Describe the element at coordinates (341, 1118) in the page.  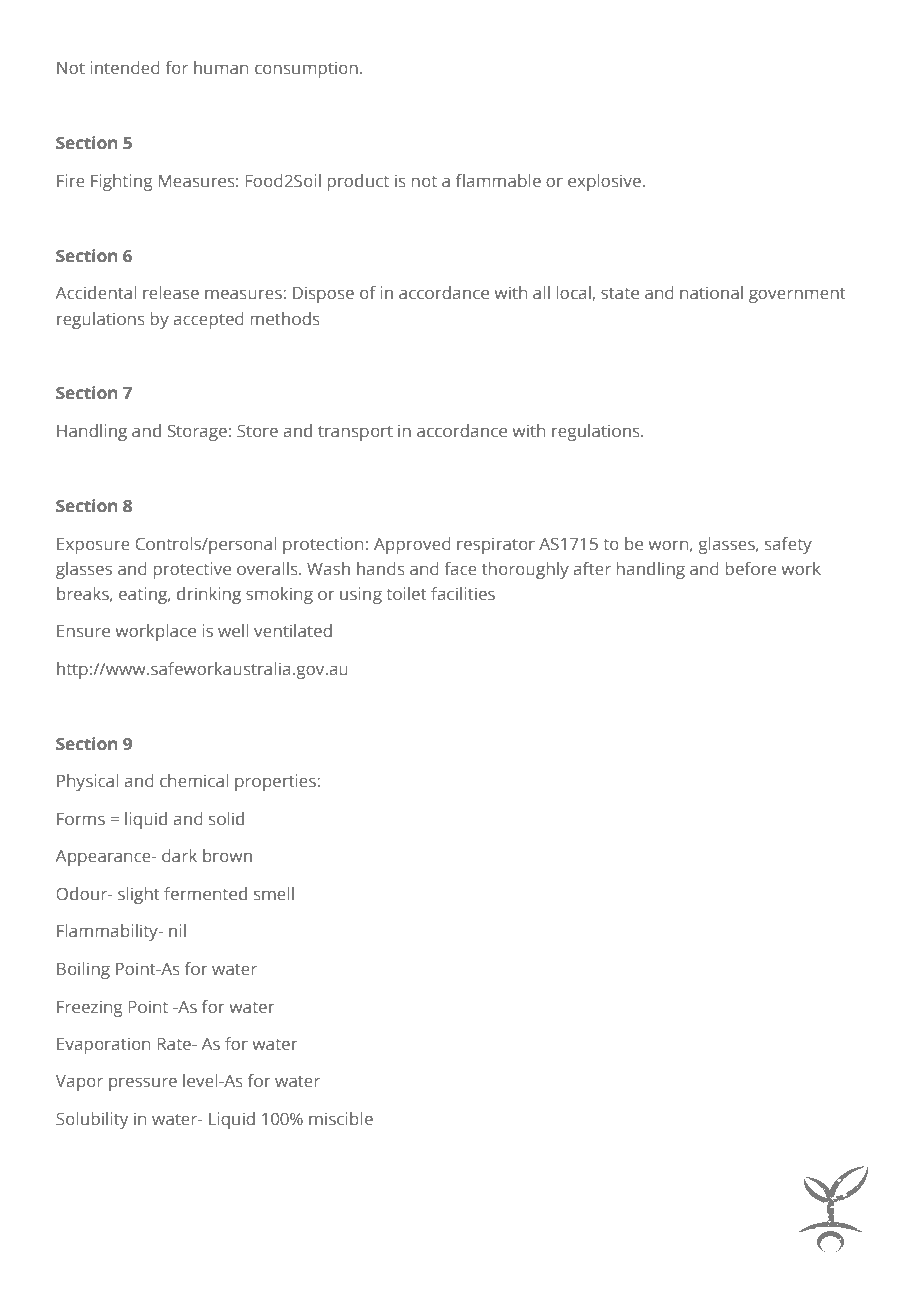
I see `miscible` at that location.
